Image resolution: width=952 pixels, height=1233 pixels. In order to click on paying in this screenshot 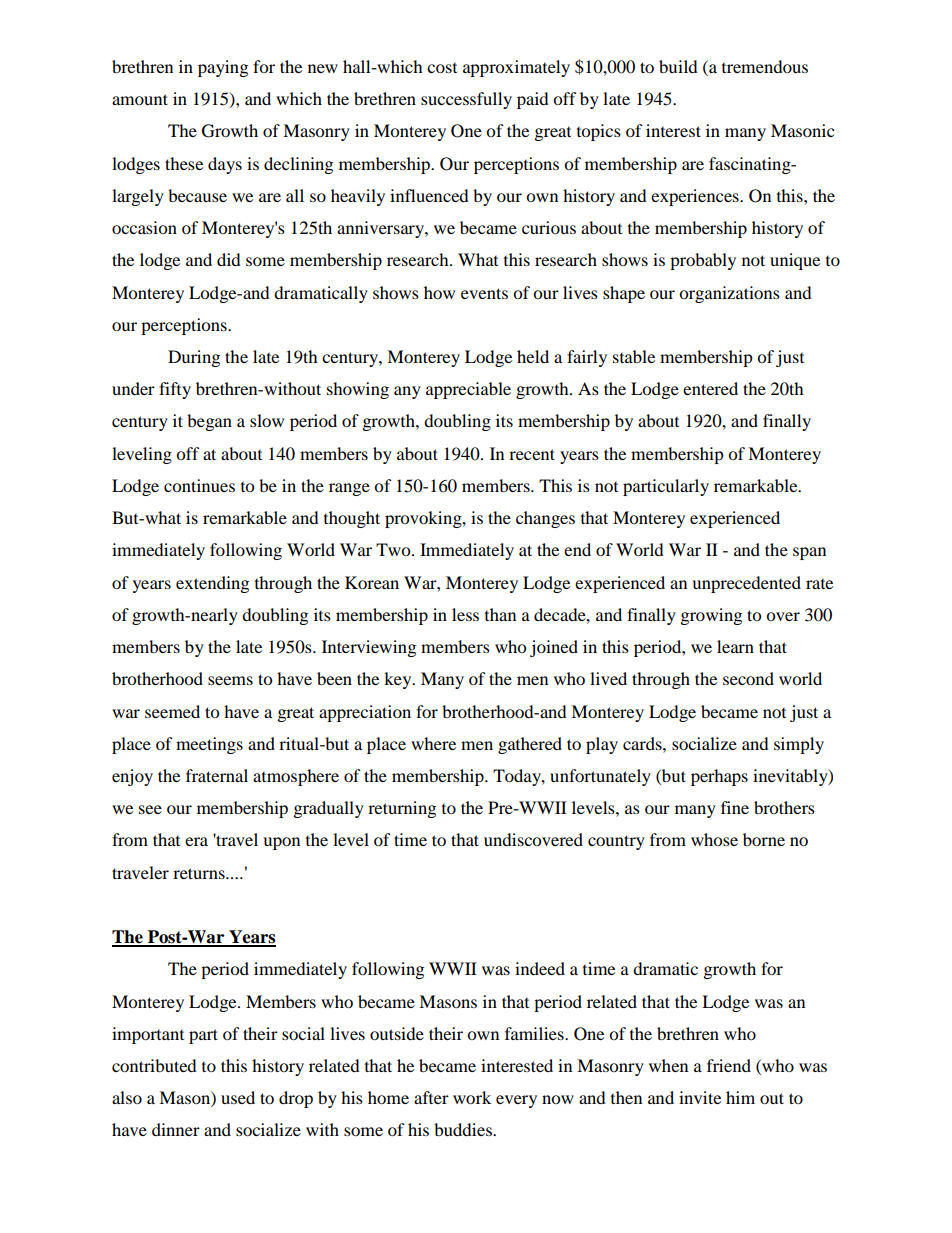, I will do `click(223, 68)`.
